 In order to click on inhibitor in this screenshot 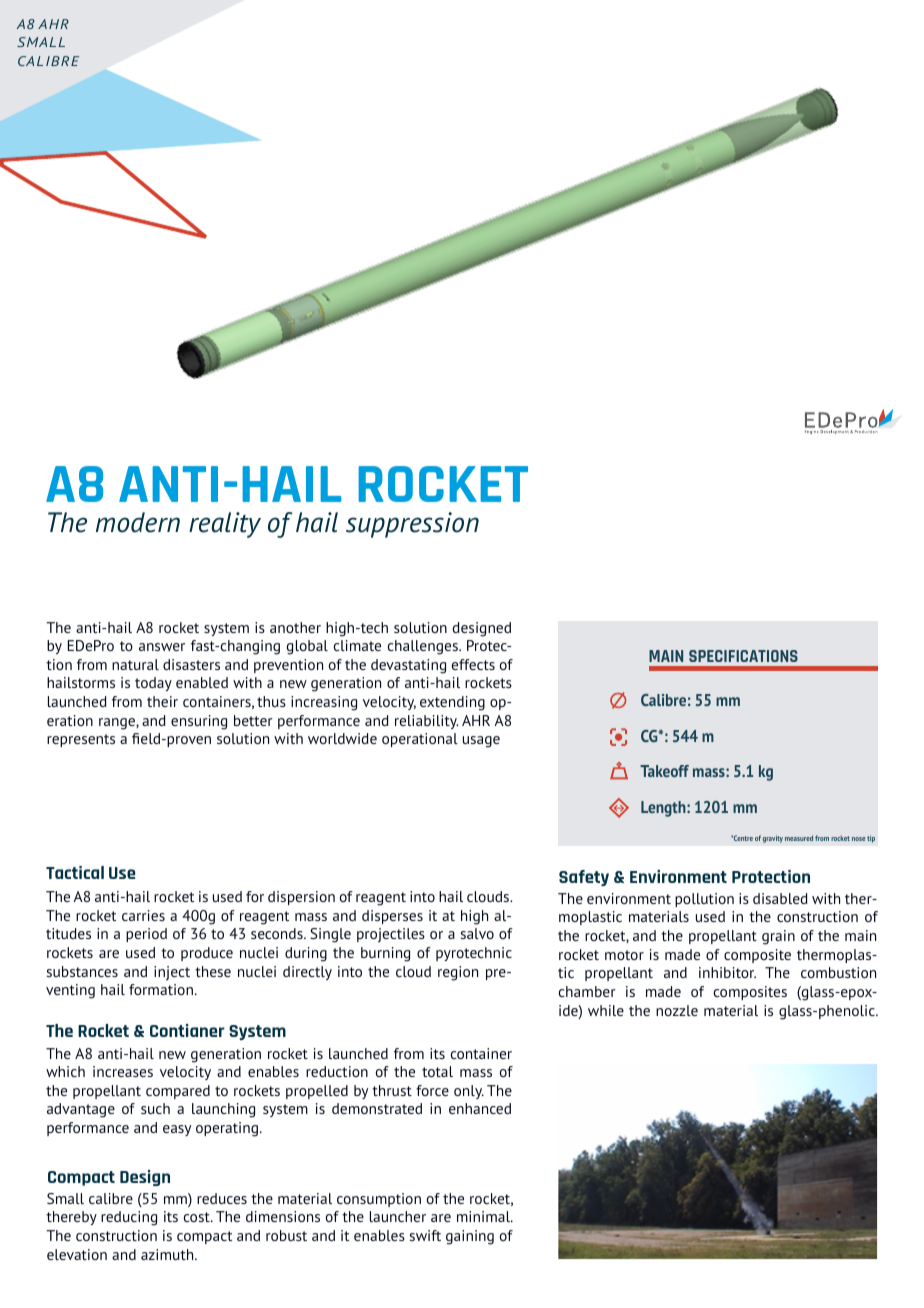, I will do `click(727, 972)`.
